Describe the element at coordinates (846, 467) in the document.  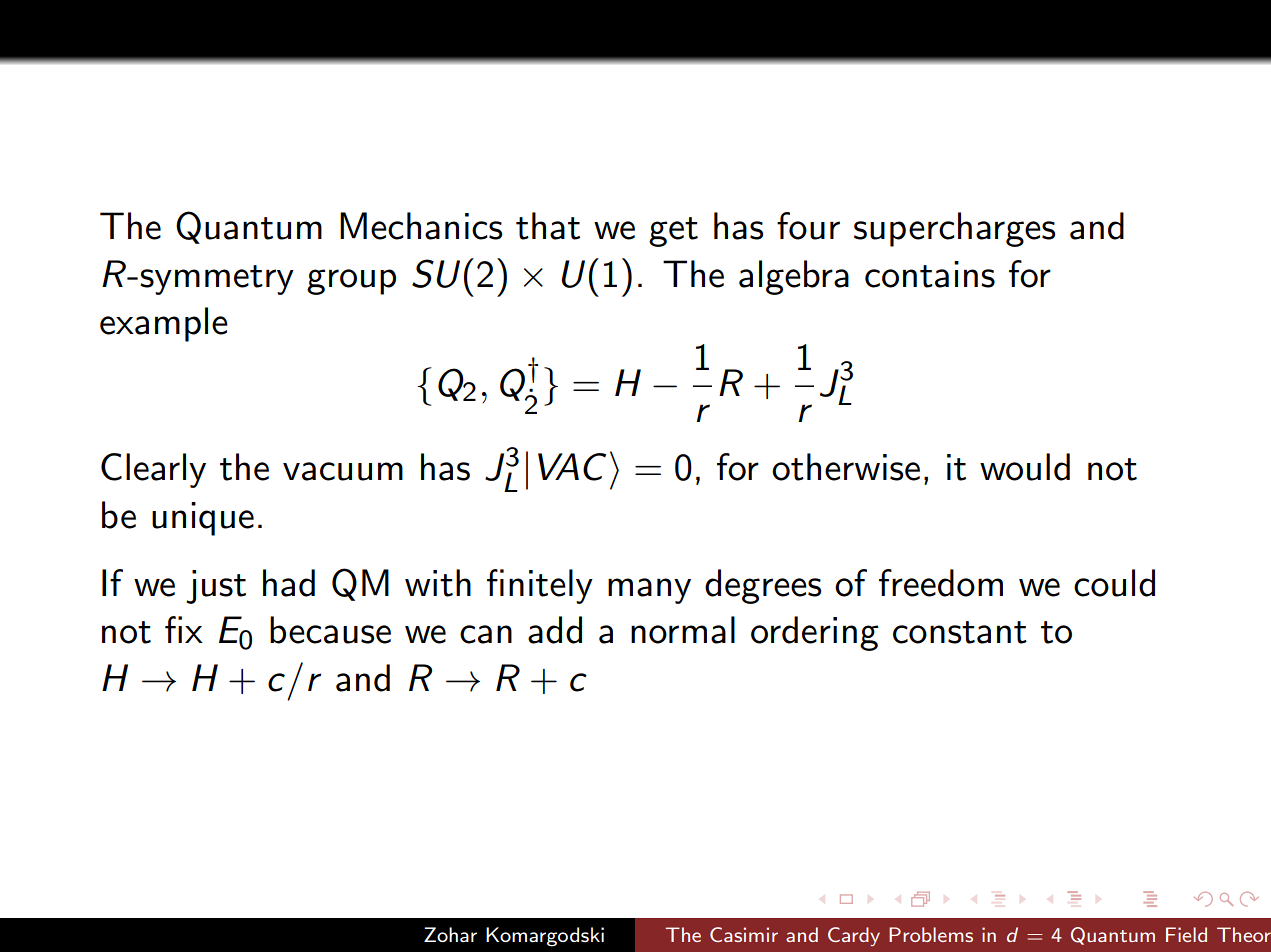
I see `otherwise` at that location.
